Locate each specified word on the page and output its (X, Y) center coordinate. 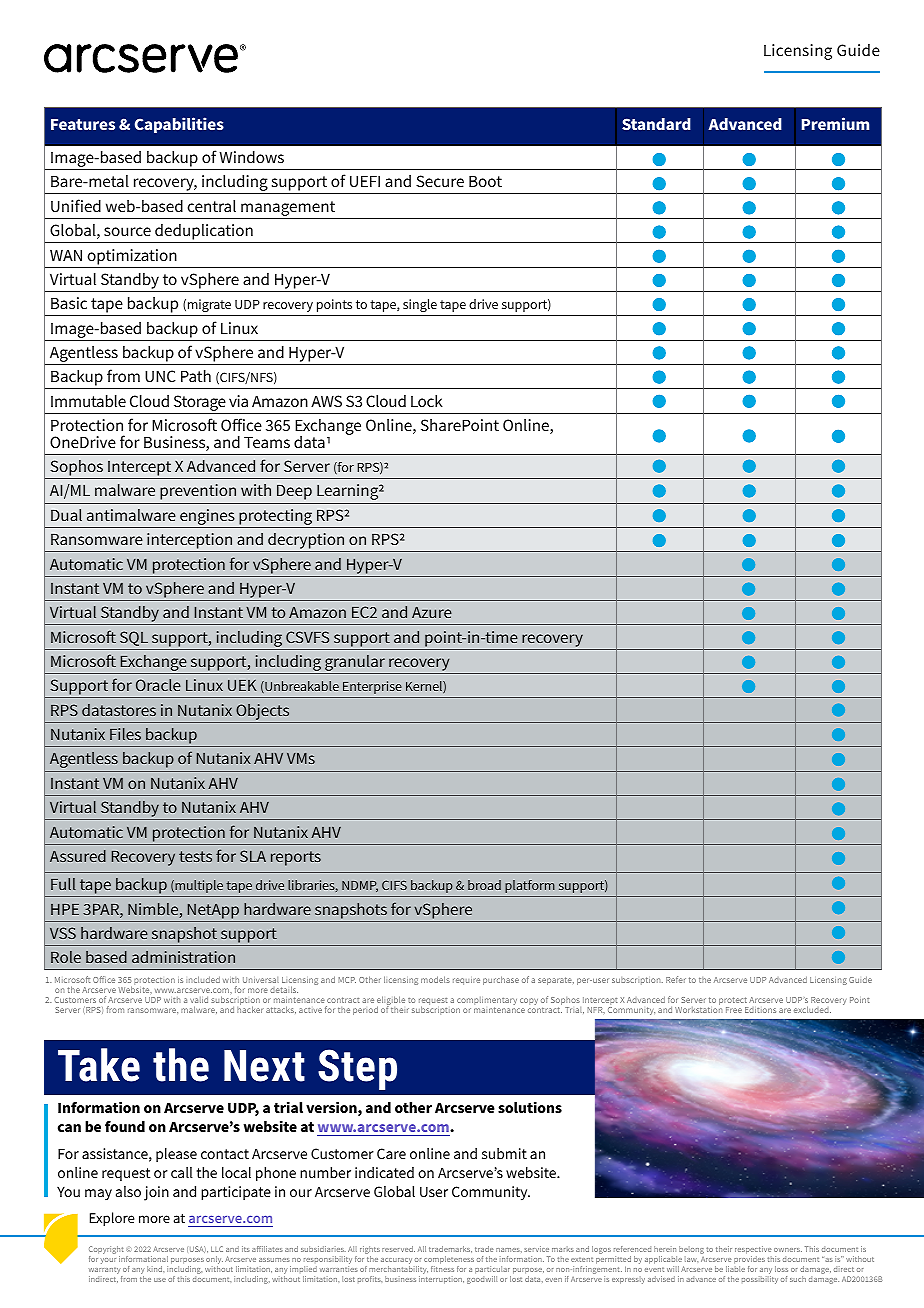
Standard (656, 124)
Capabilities (179, 125)
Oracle (158, 685)
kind (155, 1269)
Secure (440, 181)
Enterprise (372, 687)
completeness (449, 1261)
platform (530, 886)
